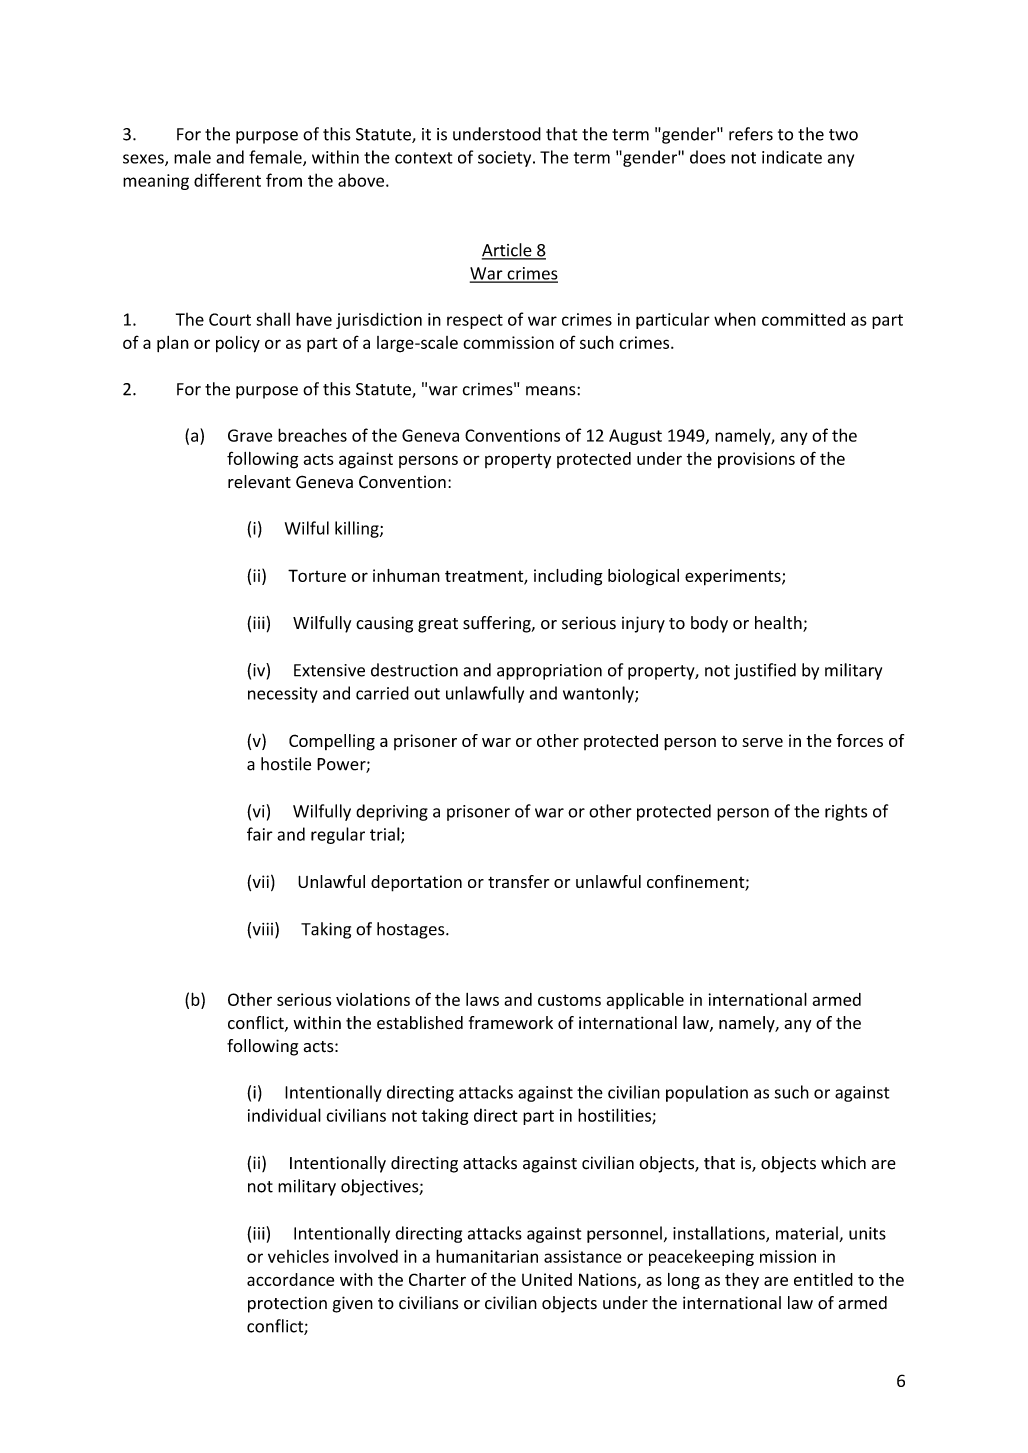  I want to click on health, so click(779, 624).
